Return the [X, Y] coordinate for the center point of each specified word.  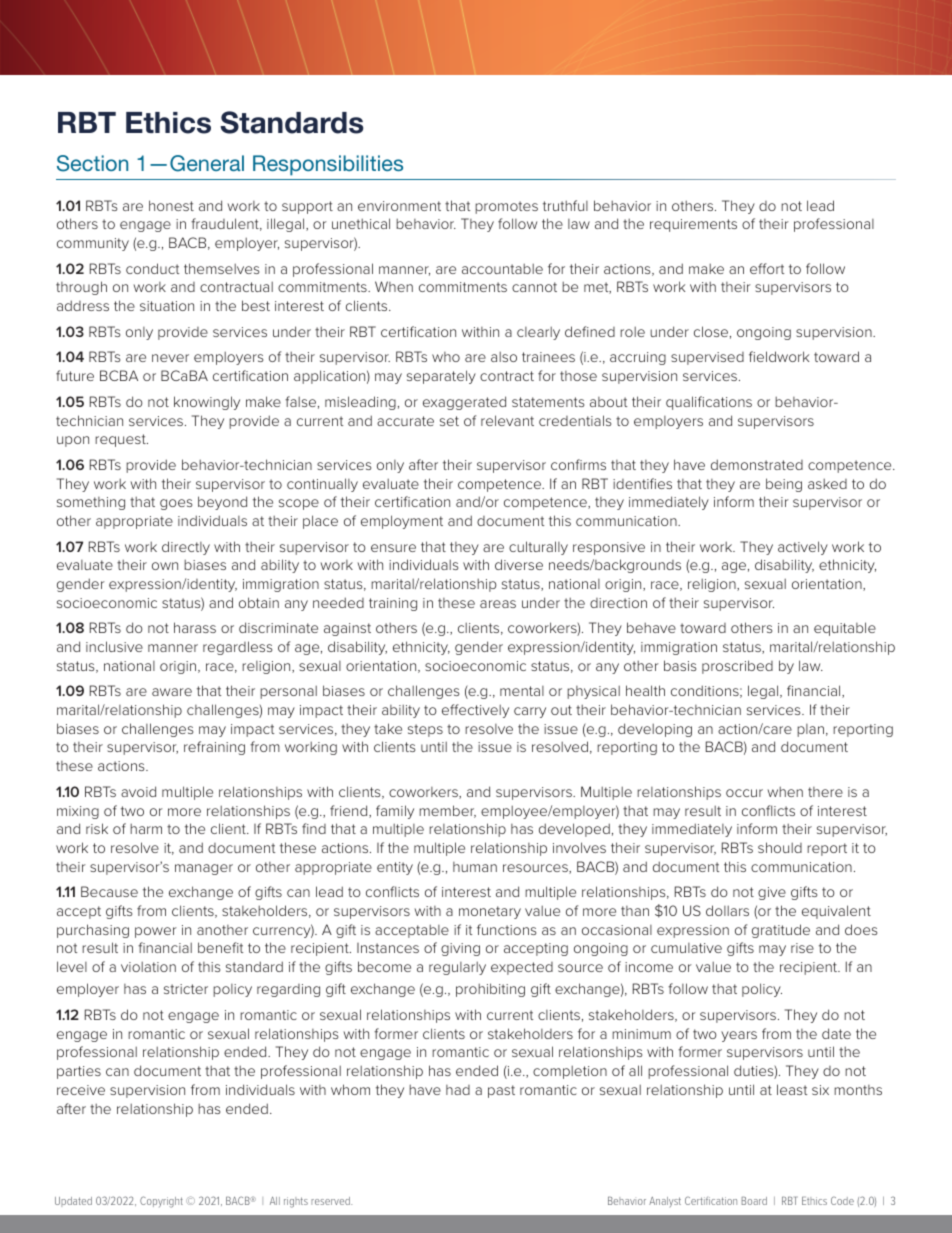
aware [172, 692]
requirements [693, 225]
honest [171, 205]
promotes [506, 207]
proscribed [737, 667]
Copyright [161, 1202]
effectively [475, 711]
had [458, 1090]
